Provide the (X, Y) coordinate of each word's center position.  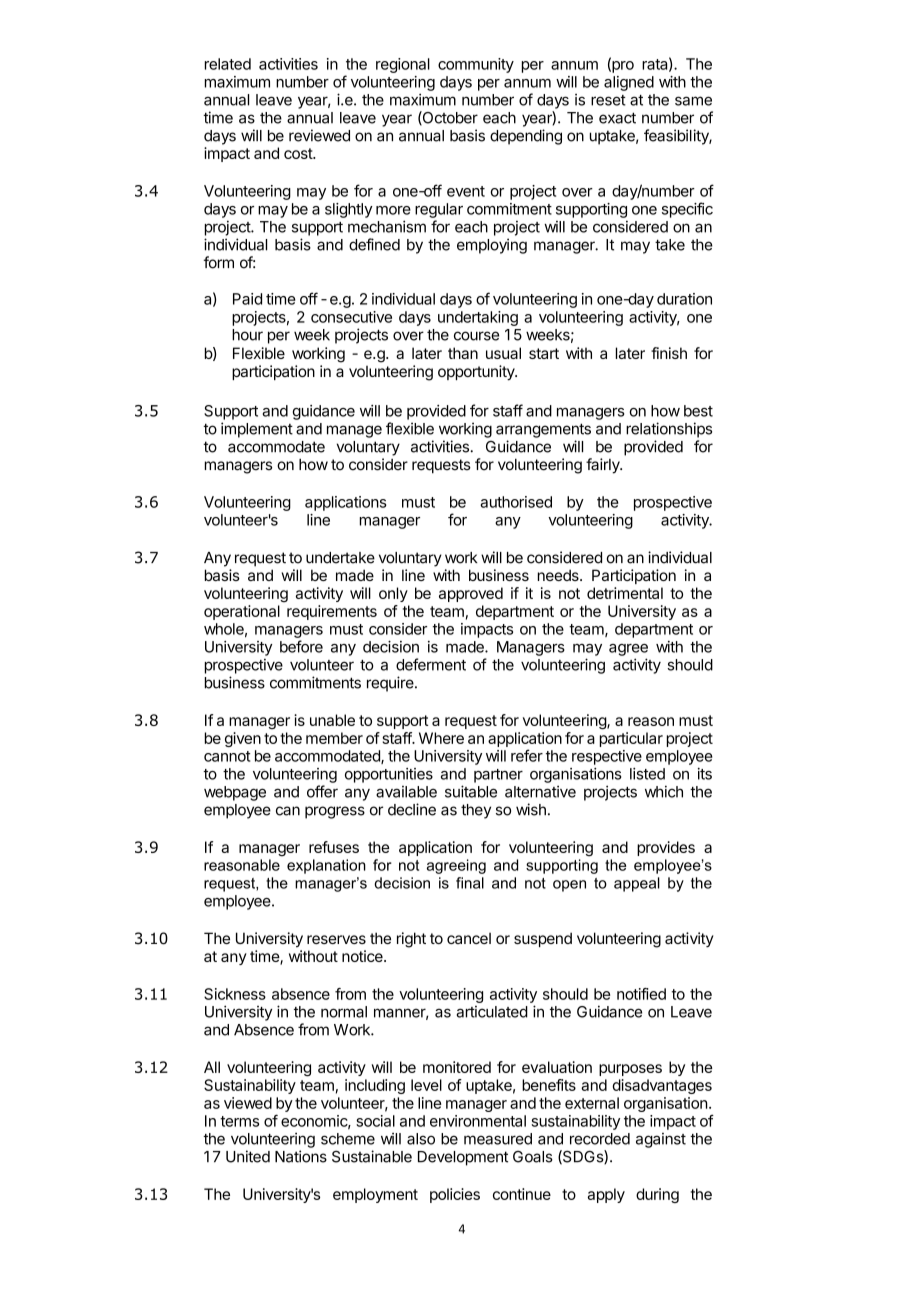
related (228, 64)
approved (471, 594)
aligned (629, 83)
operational (242, 612)
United (248, 1156)
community (476, 65)
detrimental (625, 593)
